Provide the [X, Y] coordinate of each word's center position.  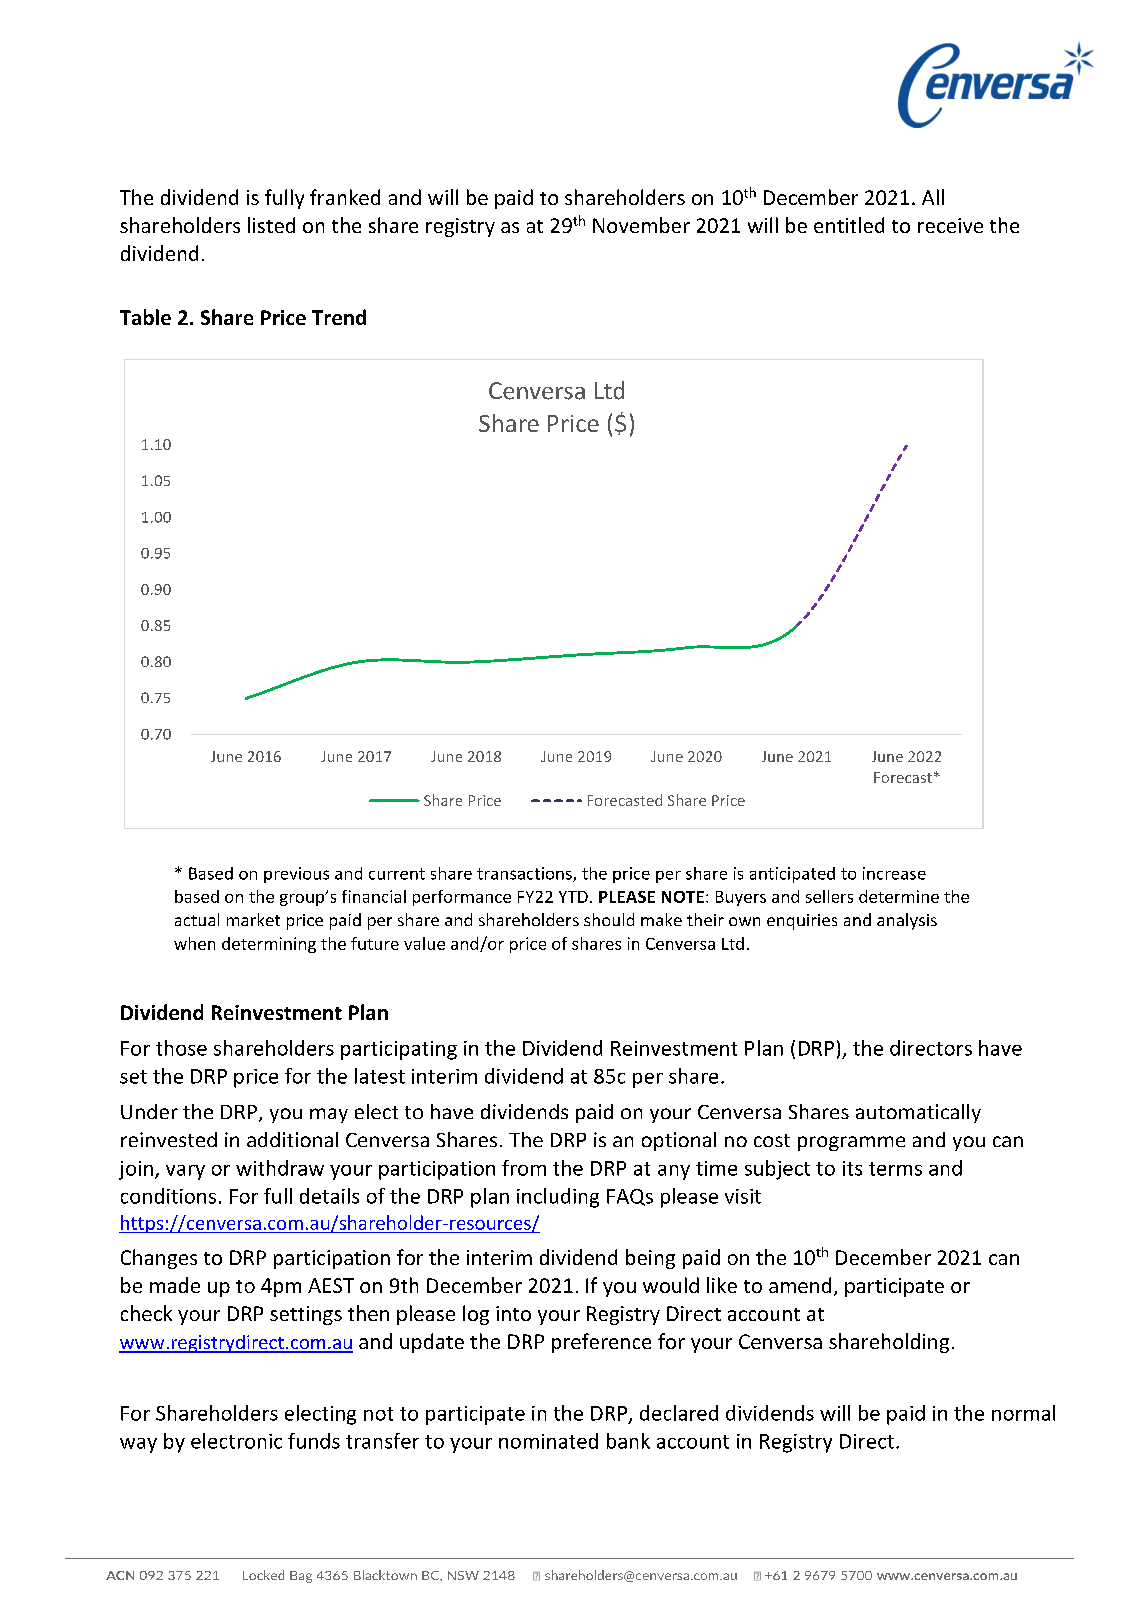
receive [950, 225]
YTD [573, 897]
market [253, 919]
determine [899, 896]
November [641, 225]
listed [271, 225]
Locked [263, 1575]
